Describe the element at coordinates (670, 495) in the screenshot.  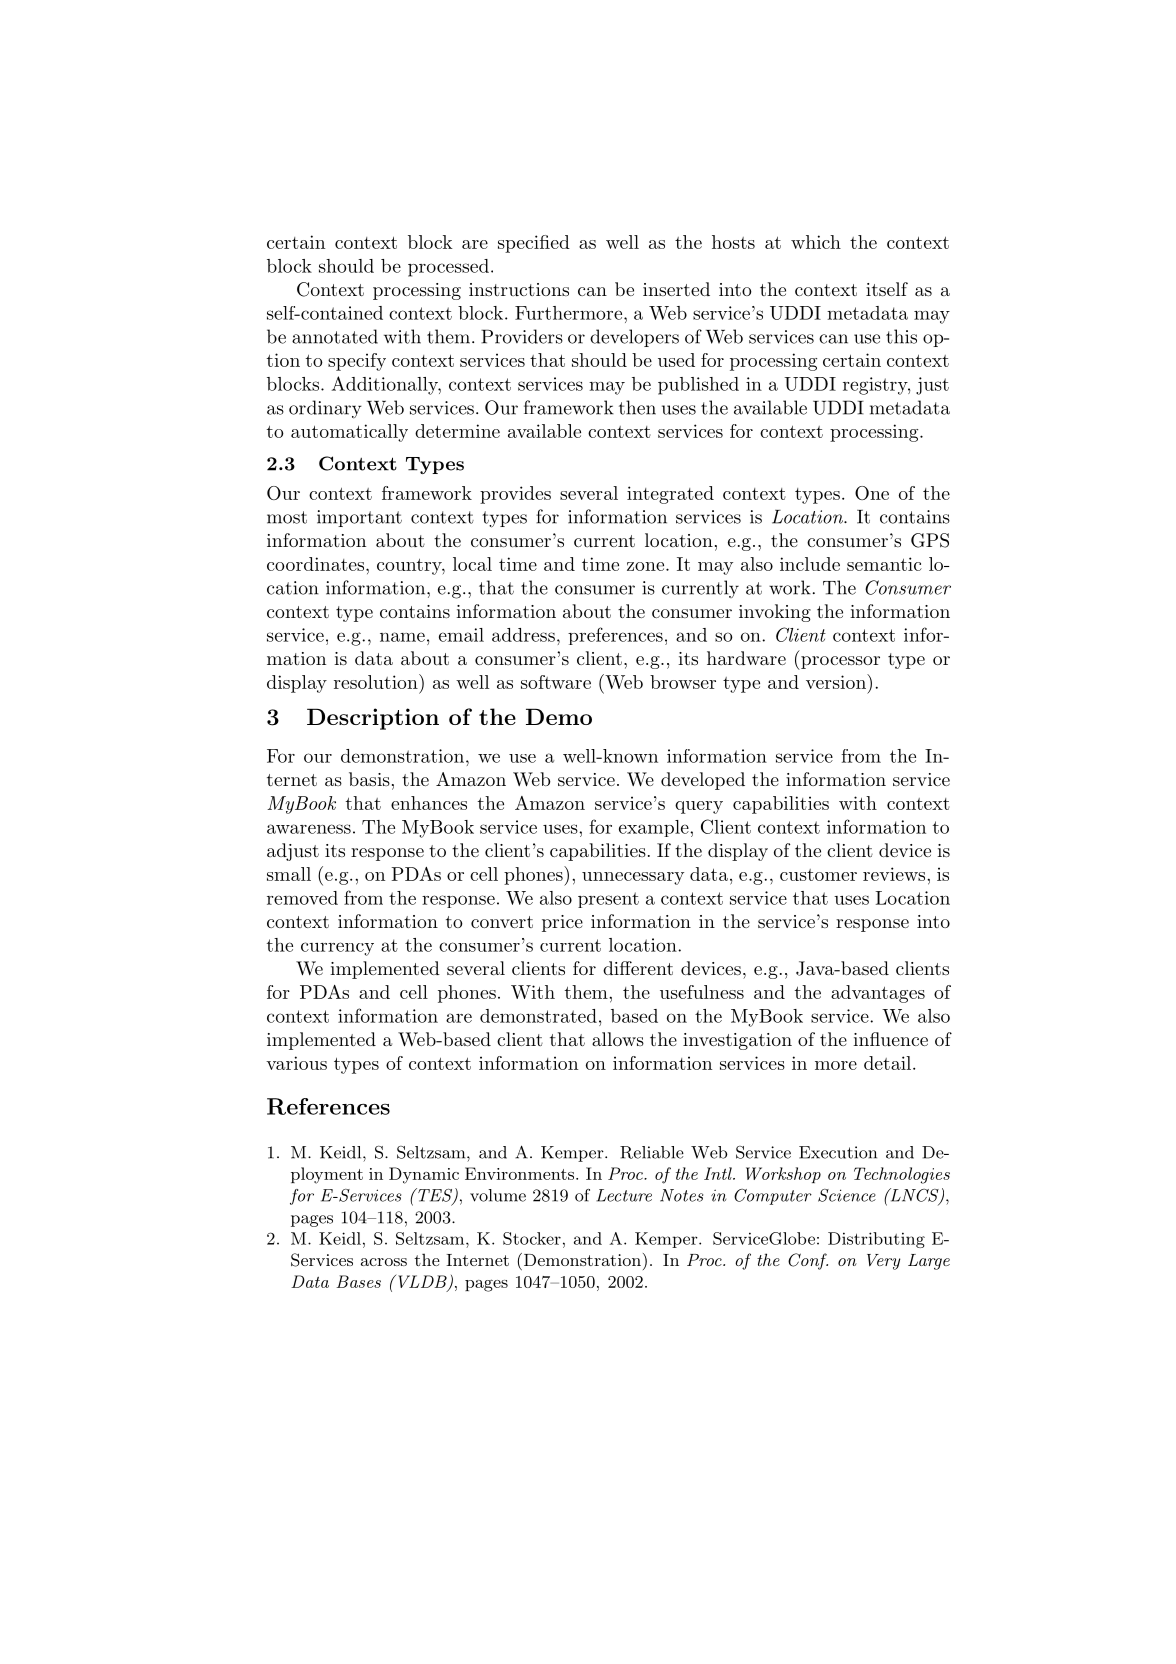
I see `integrated` at that location.
